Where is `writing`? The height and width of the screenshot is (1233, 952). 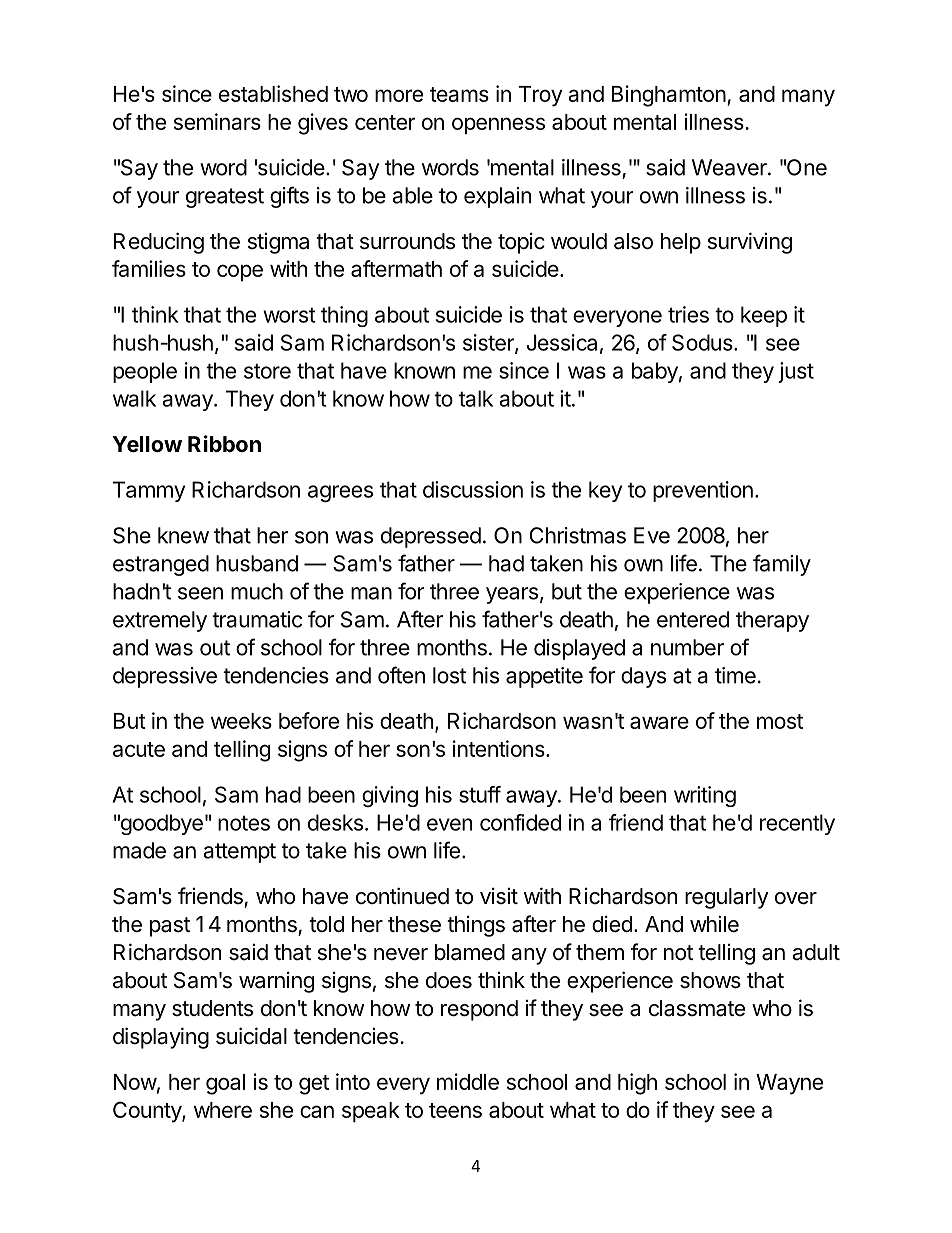
writing is located at coordinates (705, 796).
